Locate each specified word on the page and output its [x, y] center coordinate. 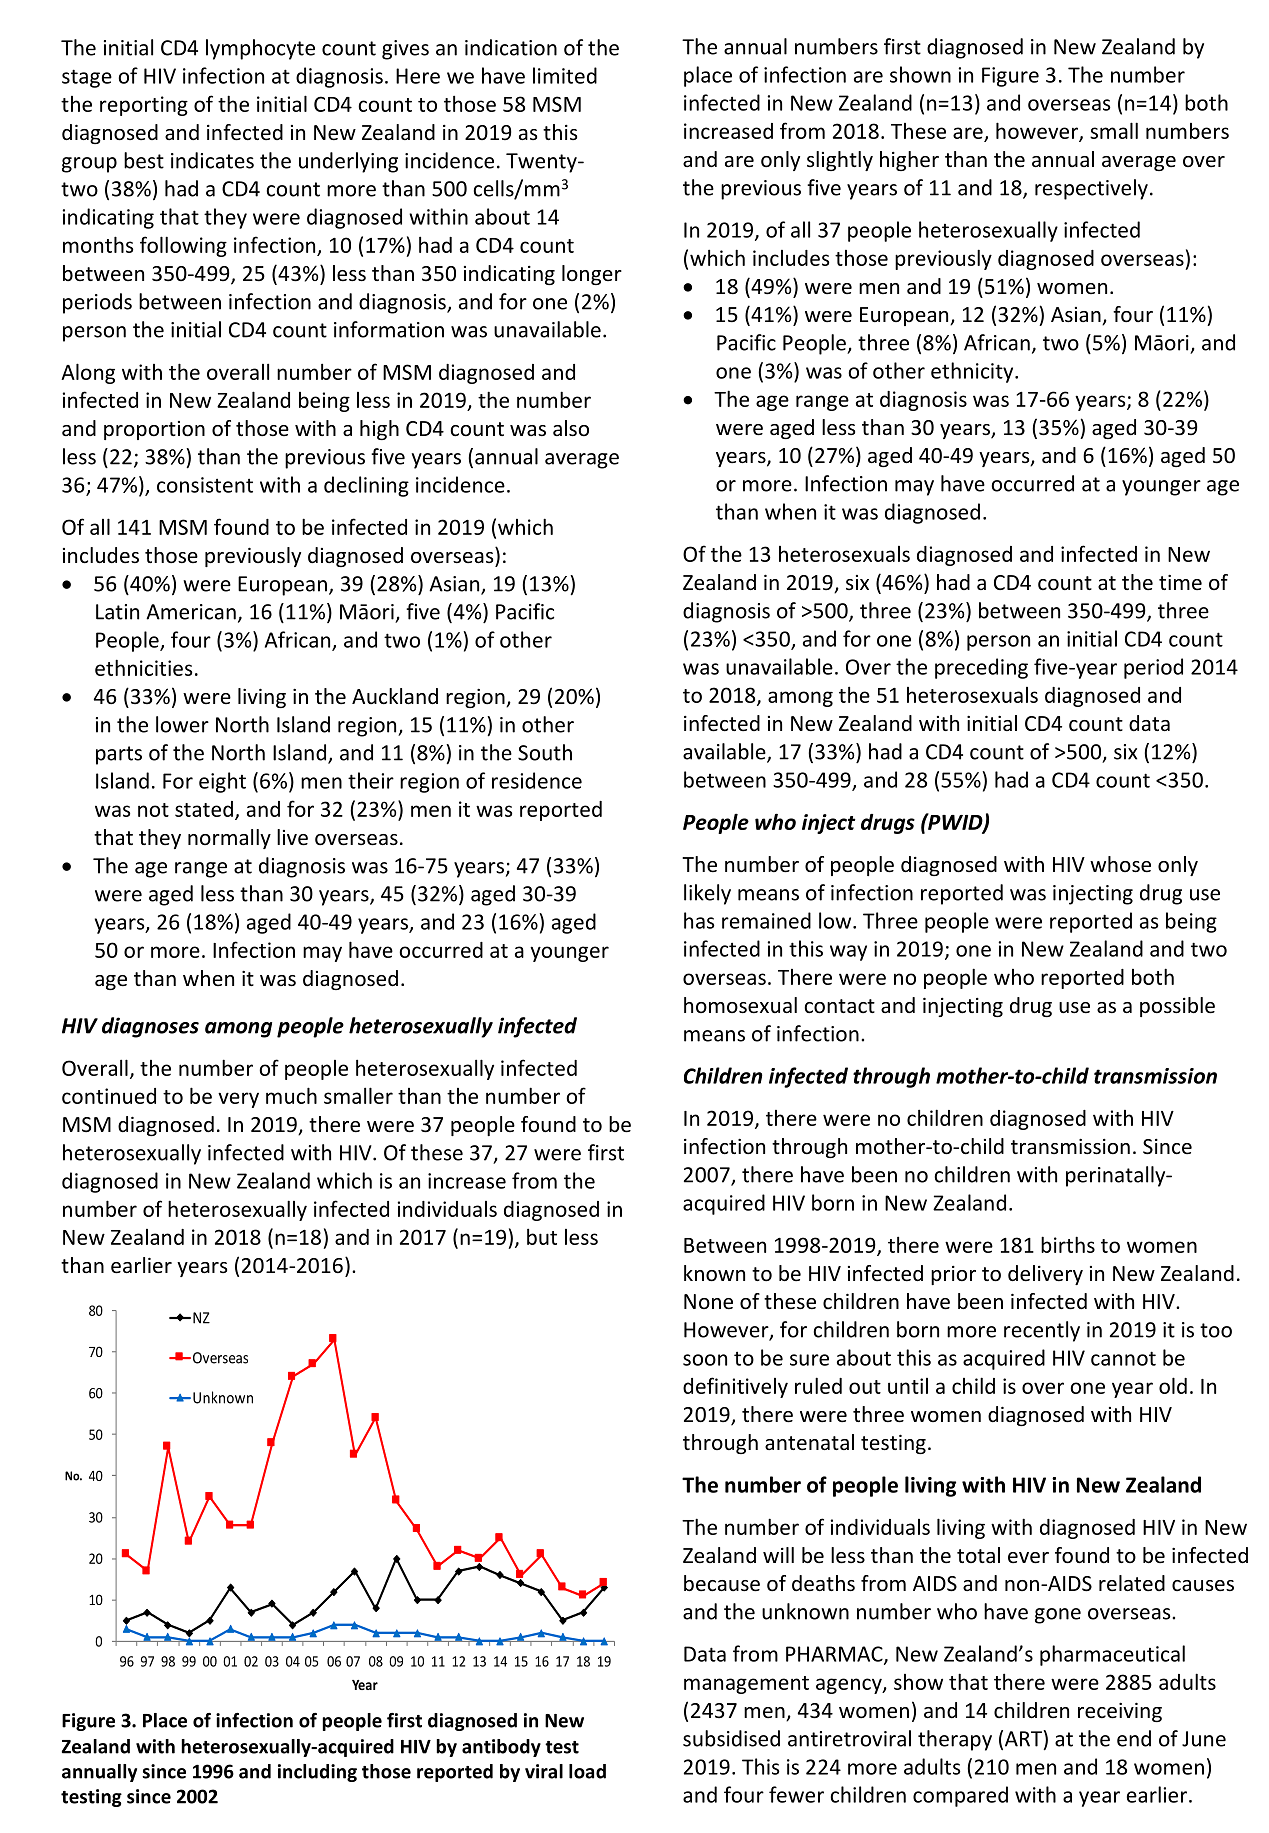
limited [565, 75]
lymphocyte [260, 49]
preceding [981, 668]
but [542, 1236]
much [291, 1095]
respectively [1091, 189]
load [587, 1771]
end [1134, 1738]
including [317, 1773]
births [1068, 1244]
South [545, 752]
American [191, 612]
